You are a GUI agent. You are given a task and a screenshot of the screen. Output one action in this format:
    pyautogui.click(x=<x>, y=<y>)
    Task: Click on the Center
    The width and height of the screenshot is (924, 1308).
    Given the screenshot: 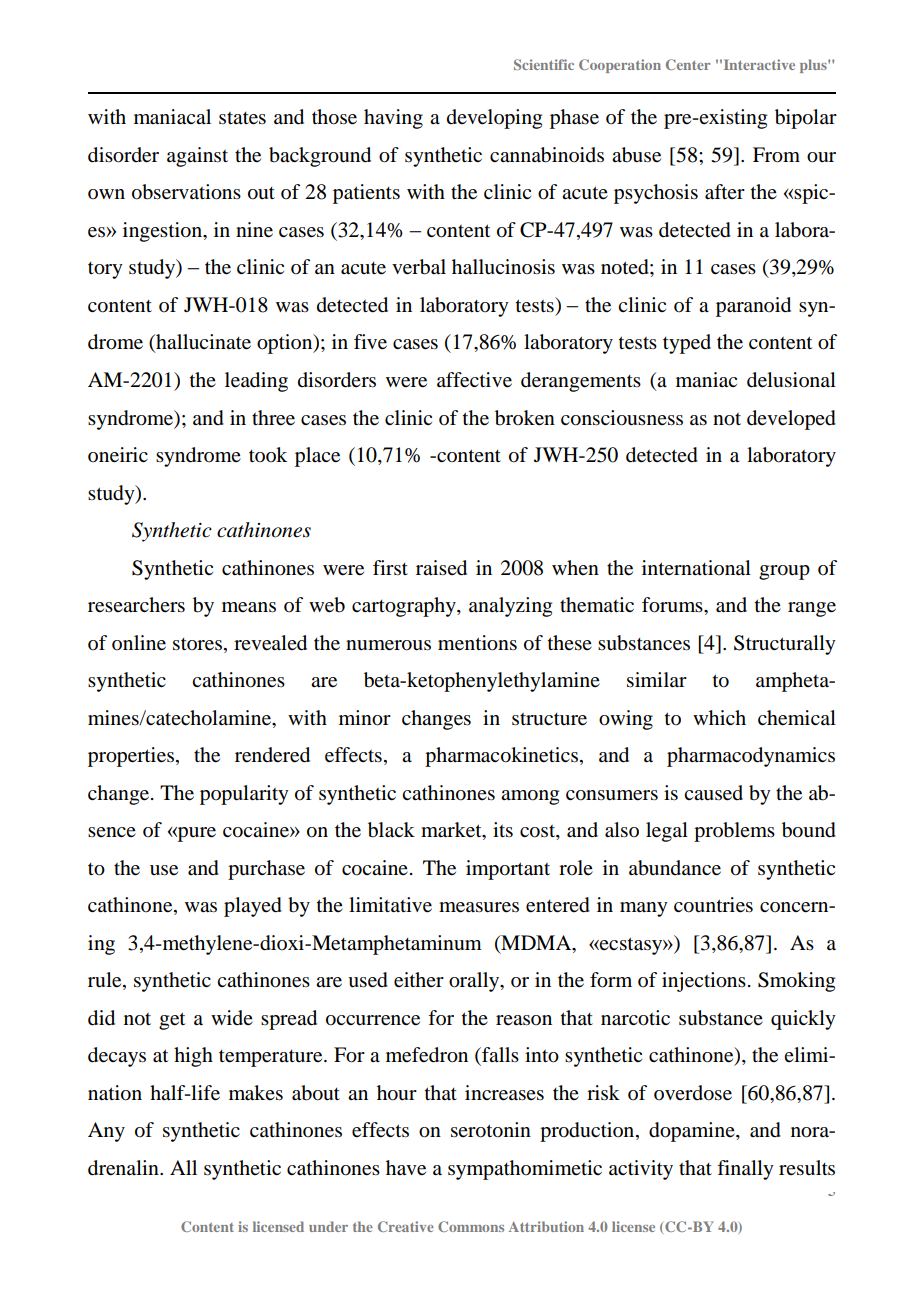 What is the action you would take?
    pyautogui.click(x=688, y=64)
